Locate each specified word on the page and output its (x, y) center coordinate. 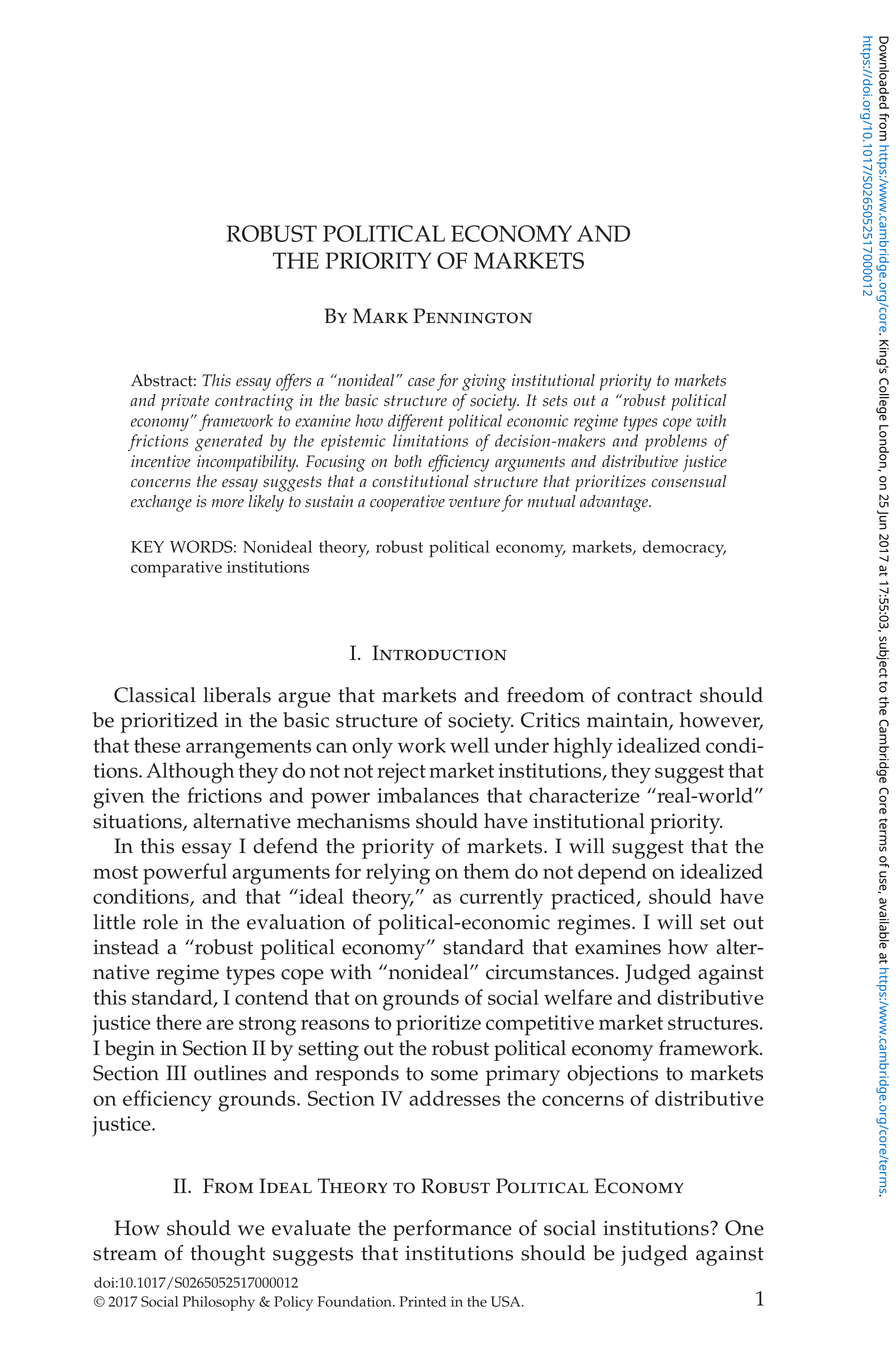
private (185, 402)
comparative (176, 569)
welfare (578, 997)
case (421, 382)
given (118, 798)
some (454, 1075)
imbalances (428, 795)
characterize (584, 795)
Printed (422, 1301)
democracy (684, 549)
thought (227, 1255)
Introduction (439, 653)
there (179, 1022)
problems (676, 442)
